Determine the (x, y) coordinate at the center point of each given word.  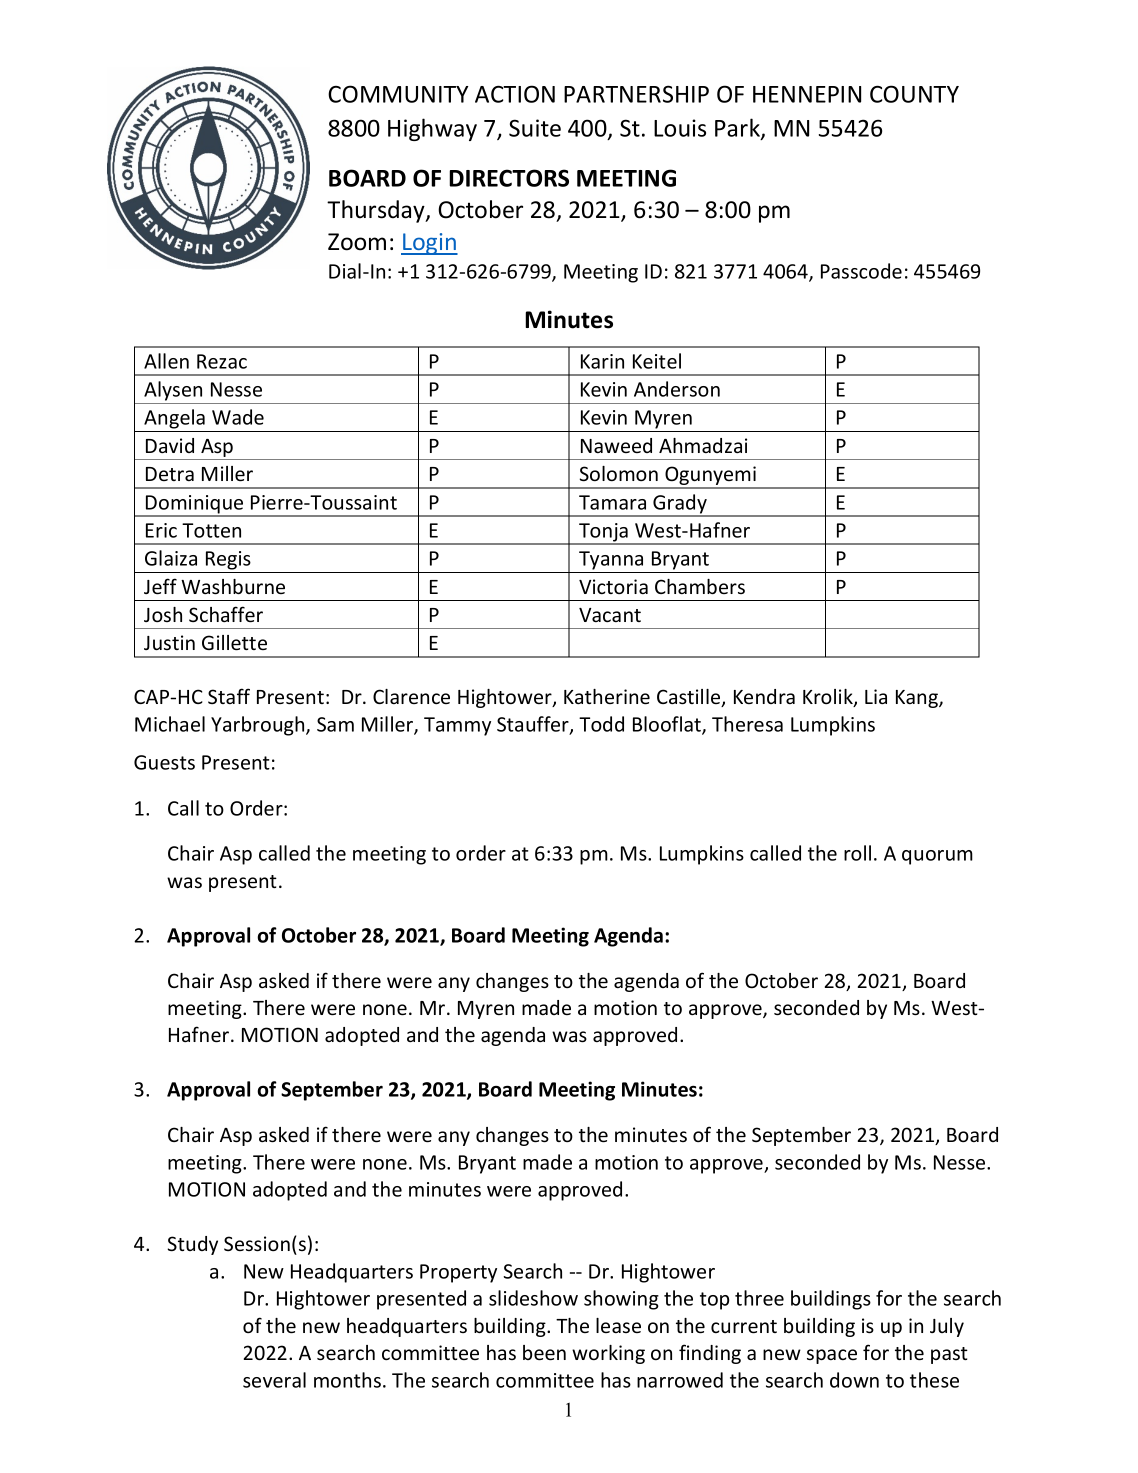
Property (458, 1273)
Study (193, 1245)
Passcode (861, 271)
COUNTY (914, 94)
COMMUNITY (398, 94)
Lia (876, 696)
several (274, 1380)
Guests (164, 762)
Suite (535, 128)
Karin (602, 361)
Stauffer (534, 725)
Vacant (610, 615)
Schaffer (226, 614)
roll (857, 853)
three (759, 1298)
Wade (238, 417)
